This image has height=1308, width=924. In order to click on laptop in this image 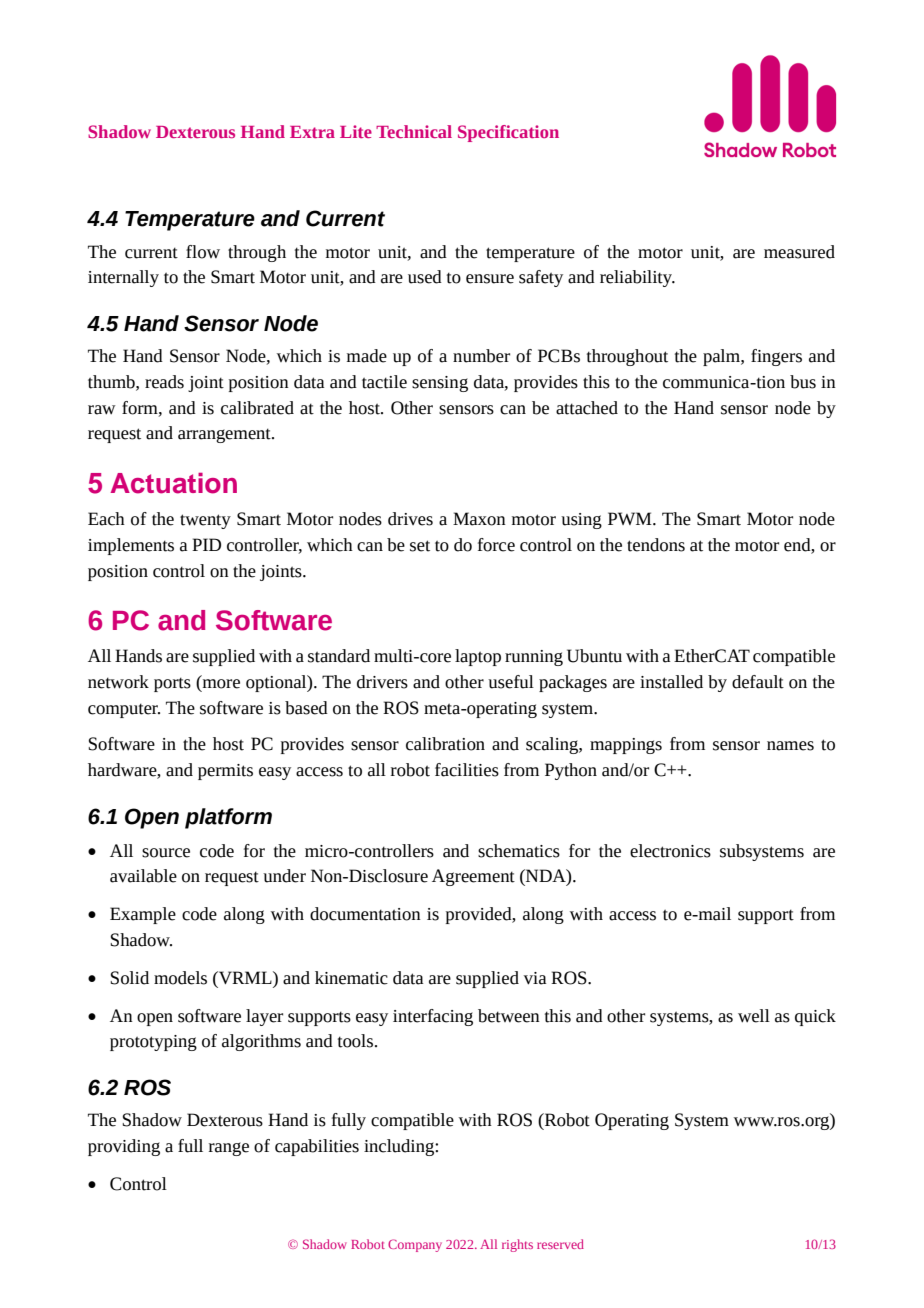, I will do `click(478, 657)`.
